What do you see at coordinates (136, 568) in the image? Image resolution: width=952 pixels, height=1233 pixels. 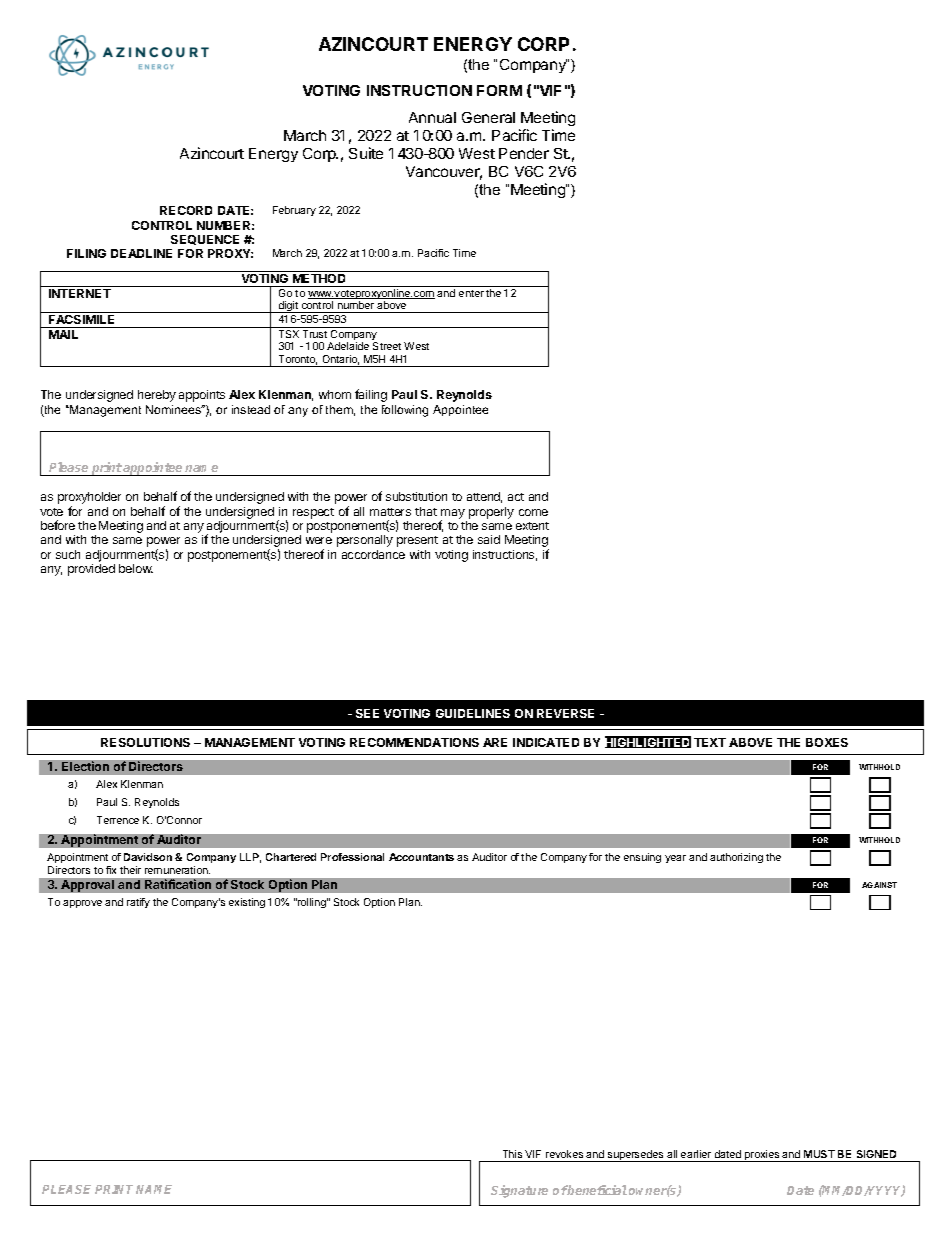 I see `below` at bounding box center [136, 568].
